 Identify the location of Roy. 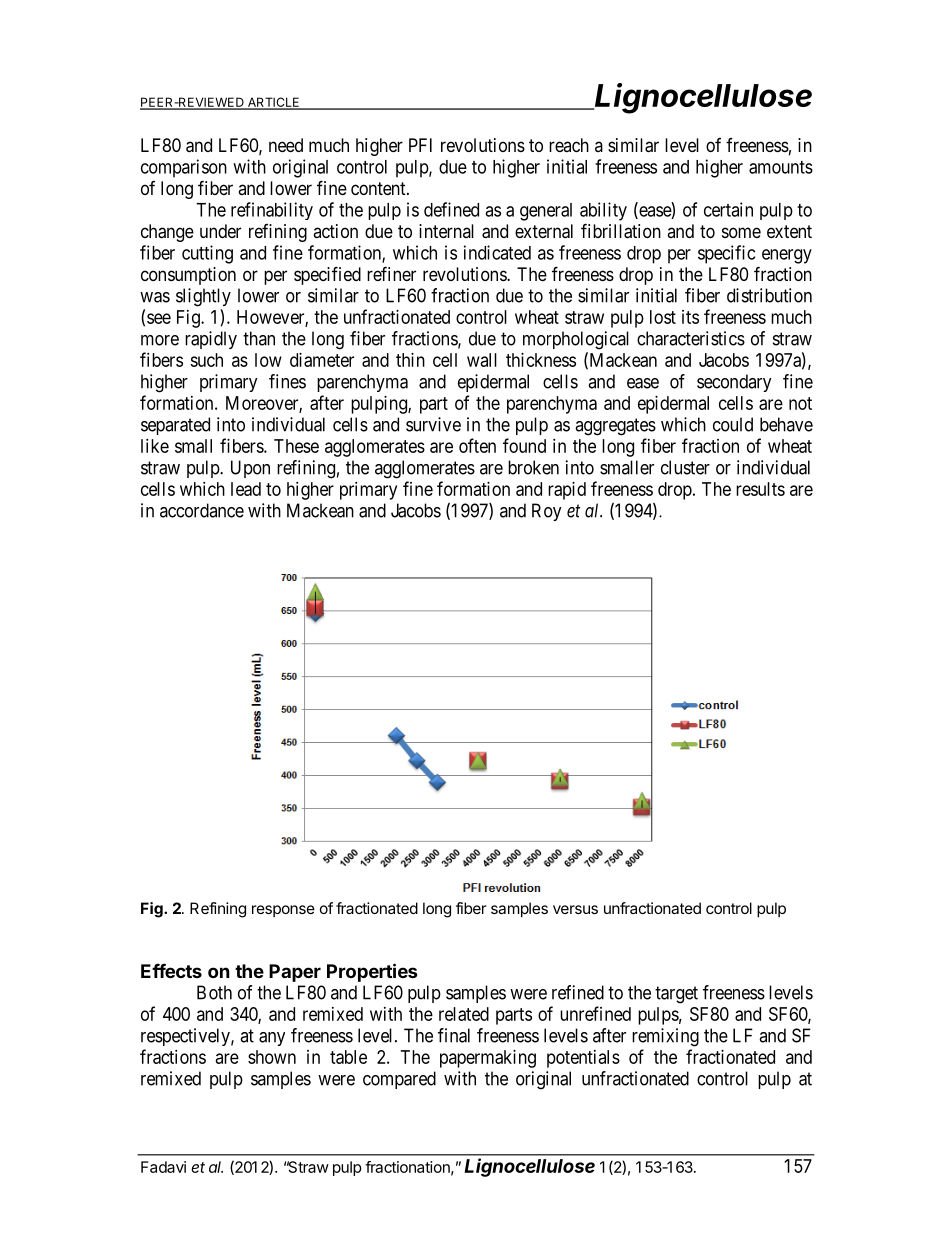
(547, 512).
